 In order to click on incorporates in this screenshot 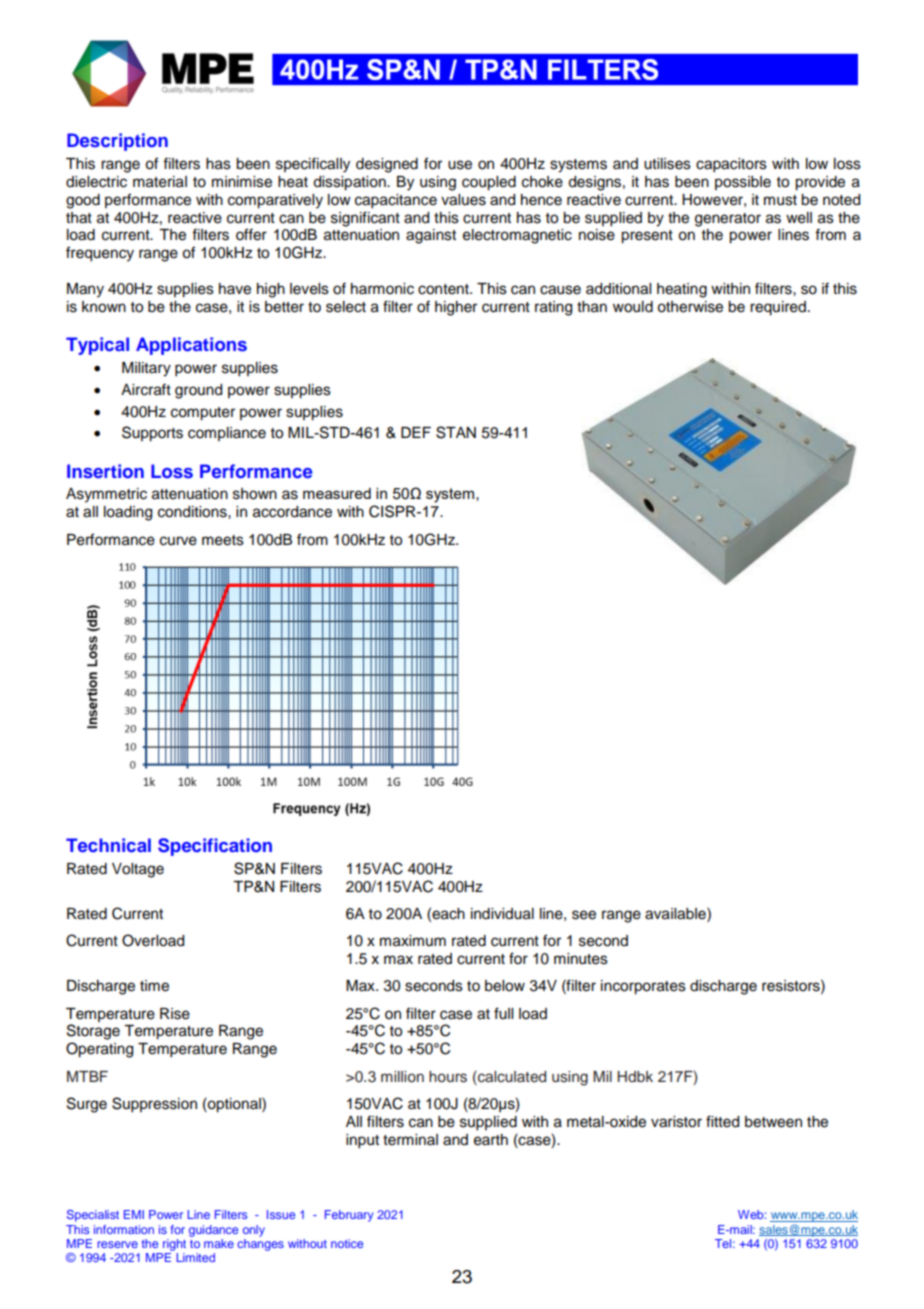, I will do `click(643, 987)`.
